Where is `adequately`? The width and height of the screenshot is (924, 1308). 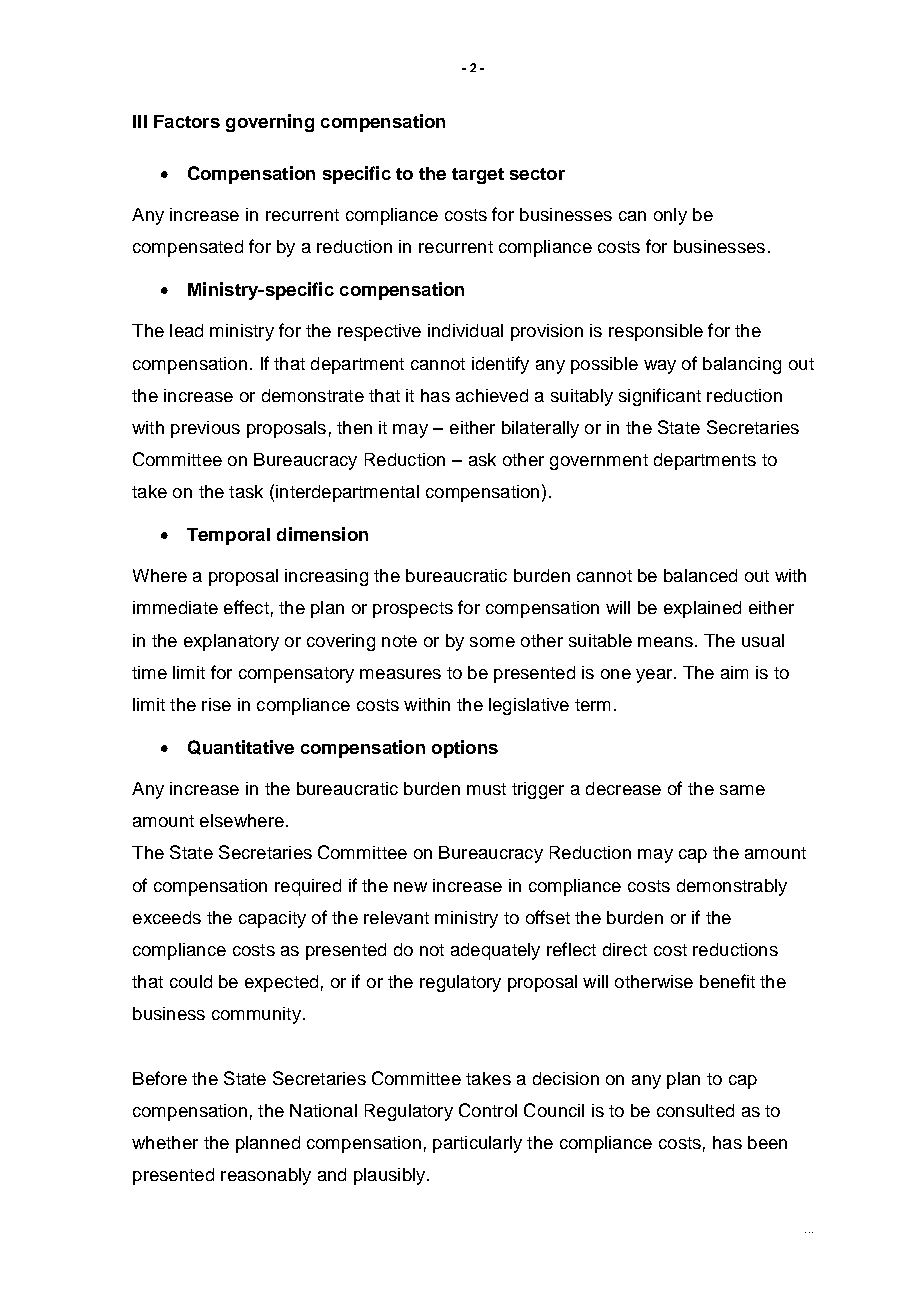 adequately is located at coordinates (495, 951).
